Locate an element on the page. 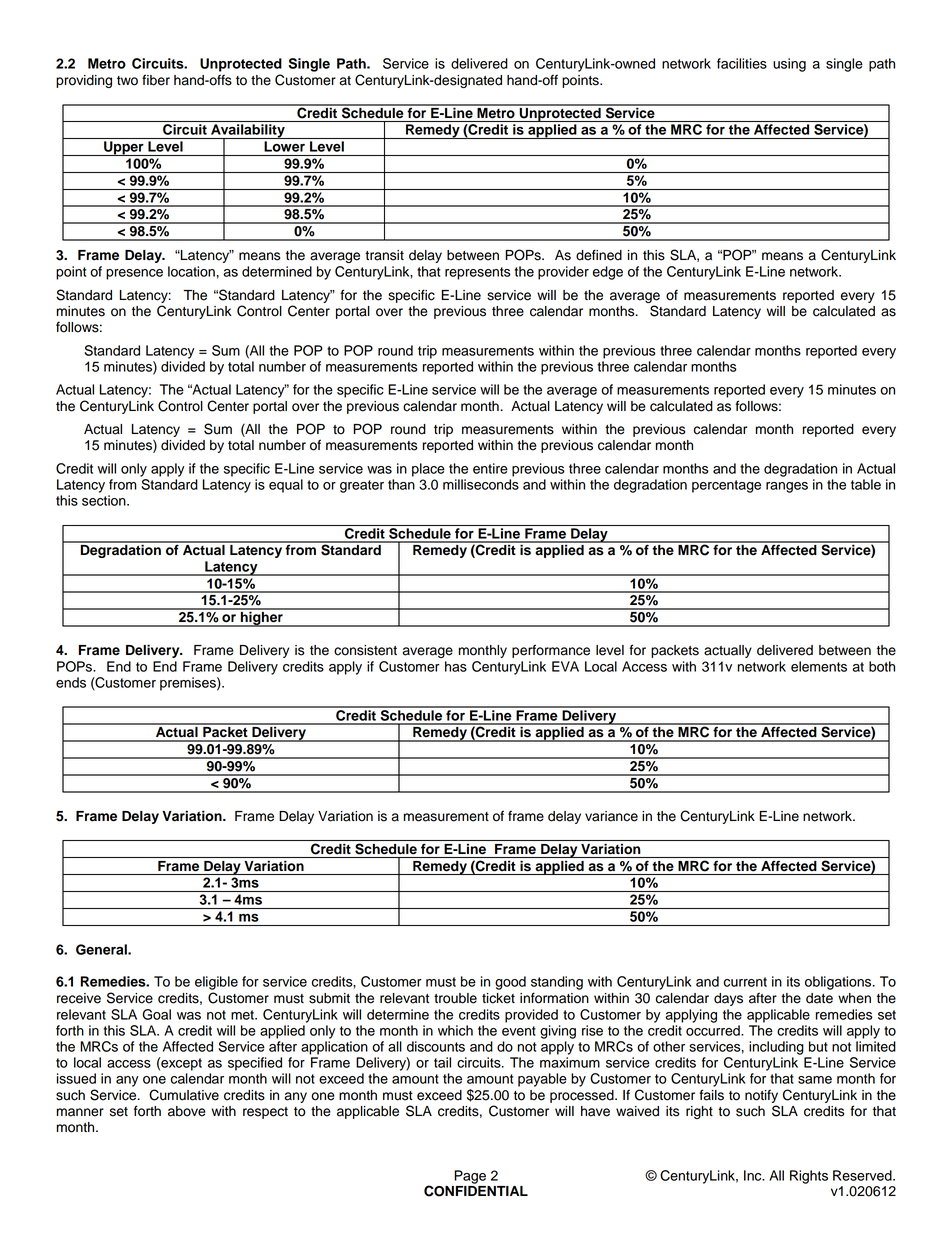 This document has width=952, height=1233. has is located at coordinates (456, 666).
